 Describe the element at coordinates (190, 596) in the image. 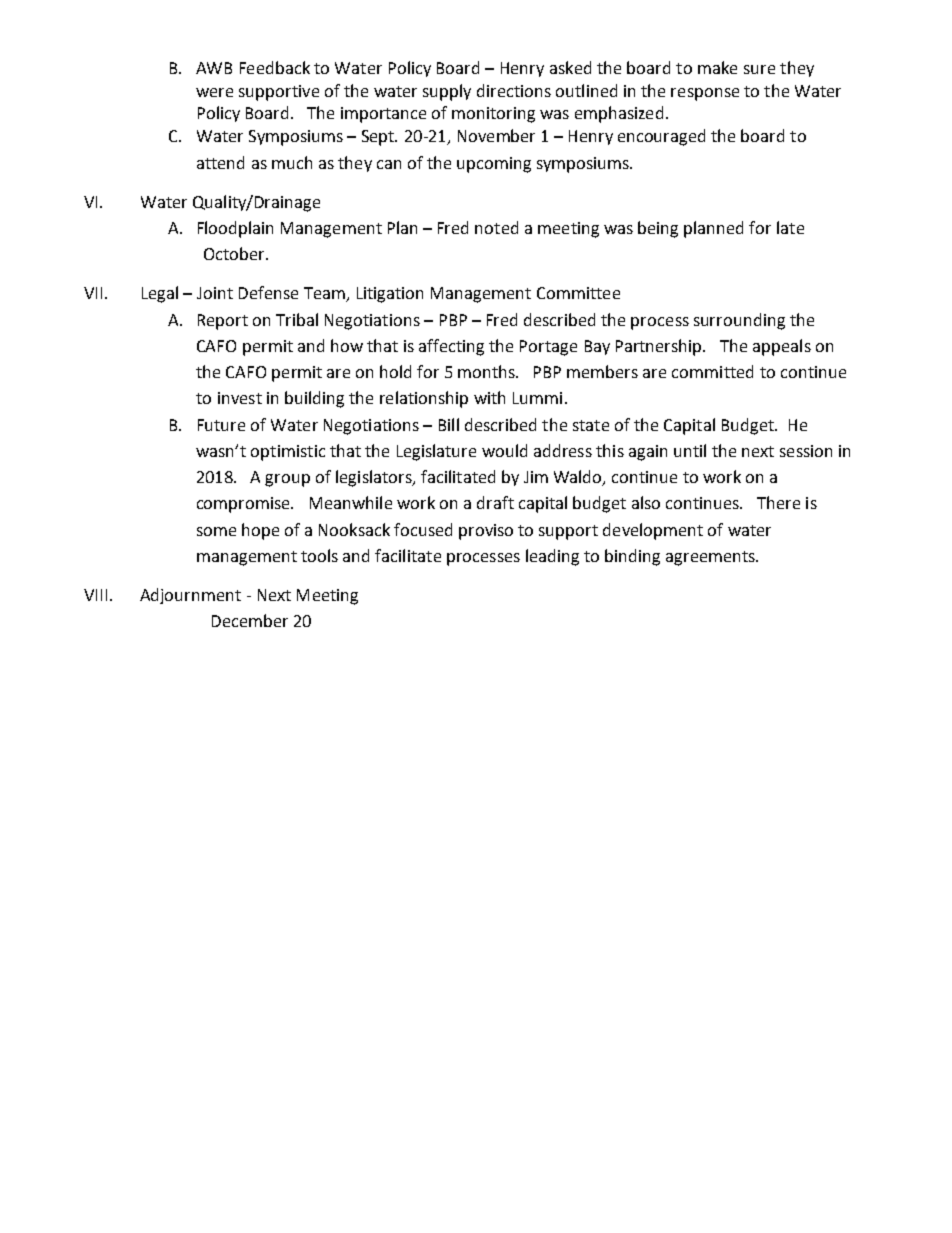

I see `Adjournment` at that location.
